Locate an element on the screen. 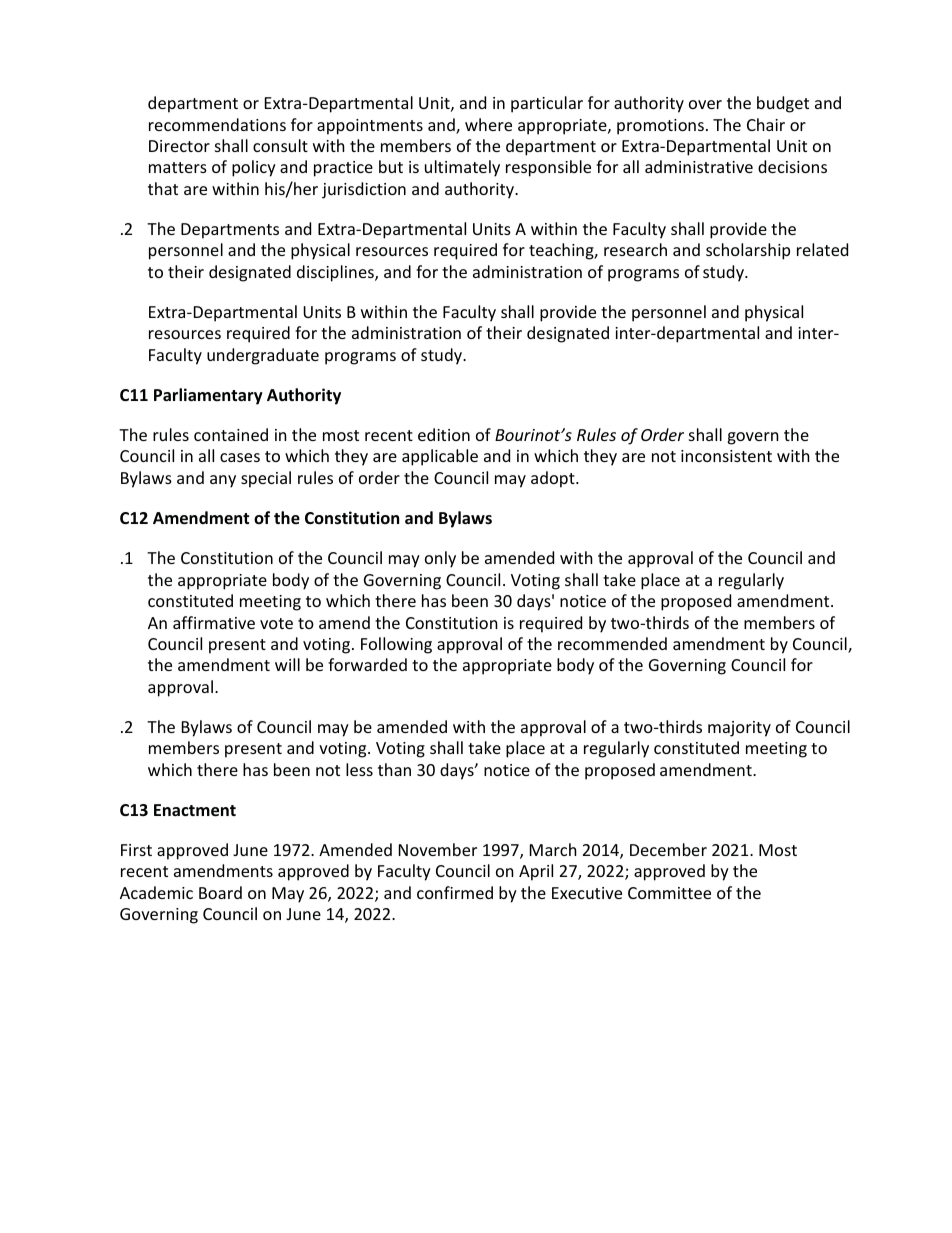  will is located at coordinates (287, 664).
